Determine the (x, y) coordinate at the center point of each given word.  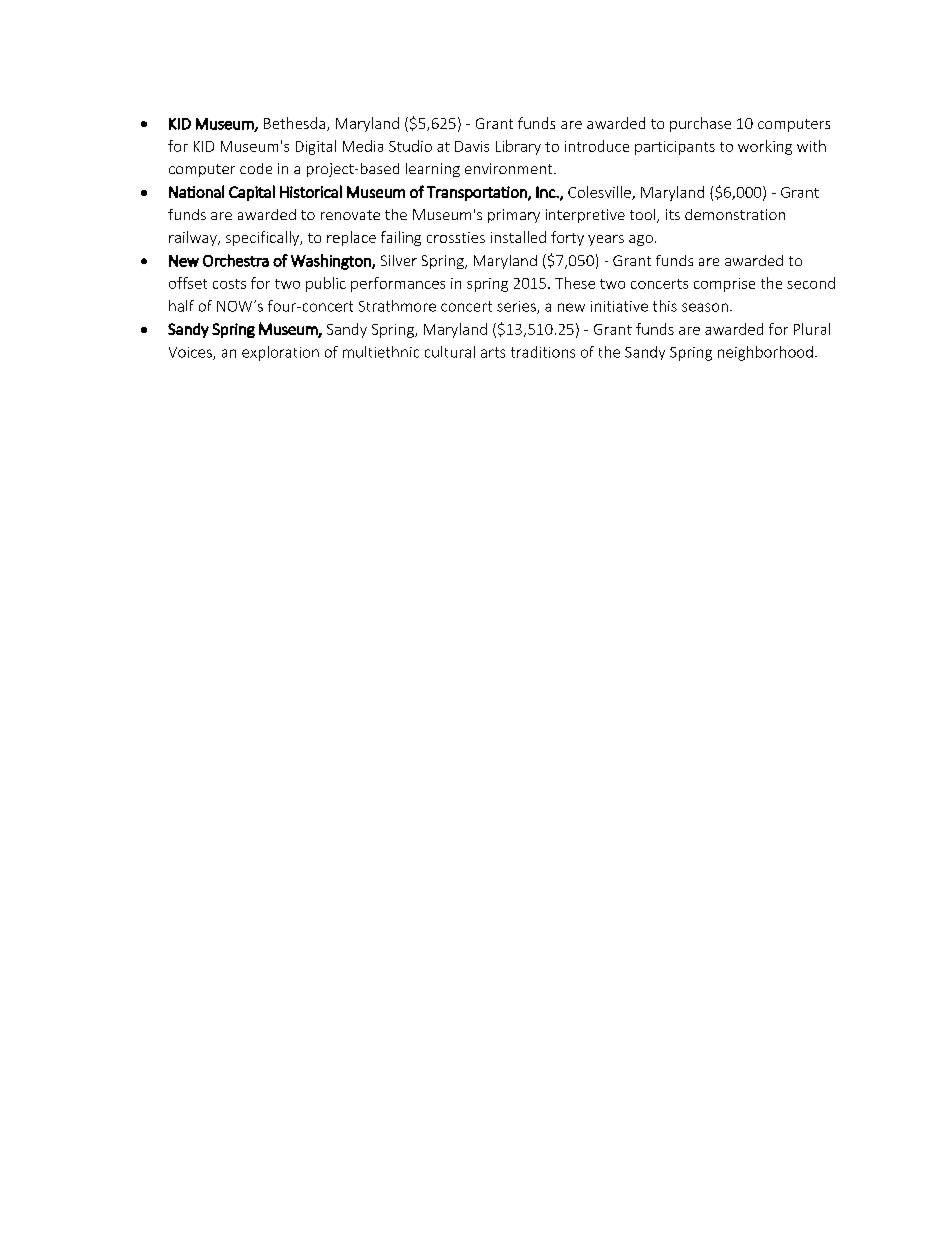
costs (229, 284)
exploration (280, 353)
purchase (700, 124)
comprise (724, 285)
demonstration (735, 214)
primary (514, 216)
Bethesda (296, 124)
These (575, 283)
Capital (252, 193)
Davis (472, 146)
